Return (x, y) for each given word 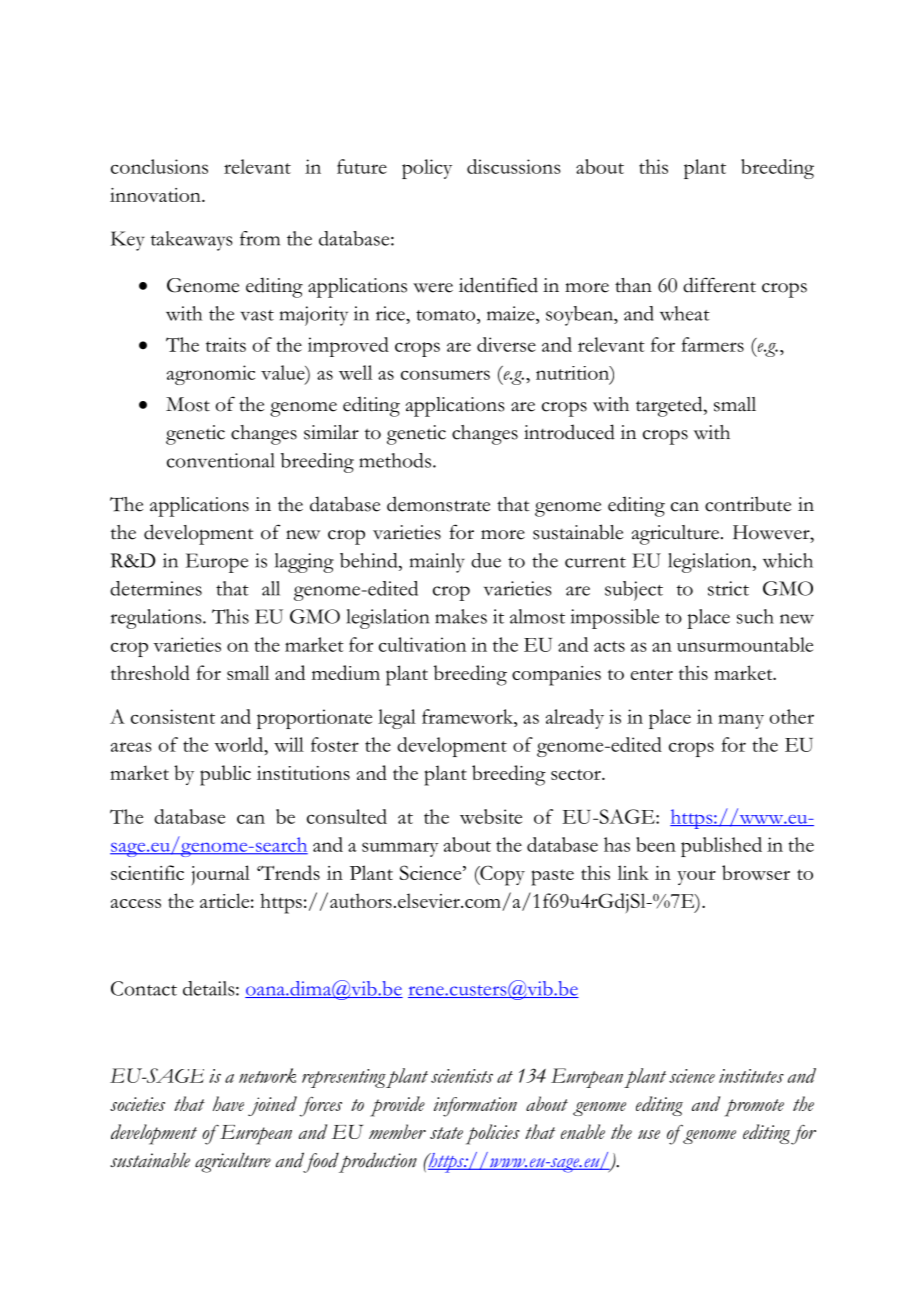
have (228, 1103)
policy (427, 169)
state (446, 1133)
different (719, 285)
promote (754, 1108)
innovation (156, 195)
